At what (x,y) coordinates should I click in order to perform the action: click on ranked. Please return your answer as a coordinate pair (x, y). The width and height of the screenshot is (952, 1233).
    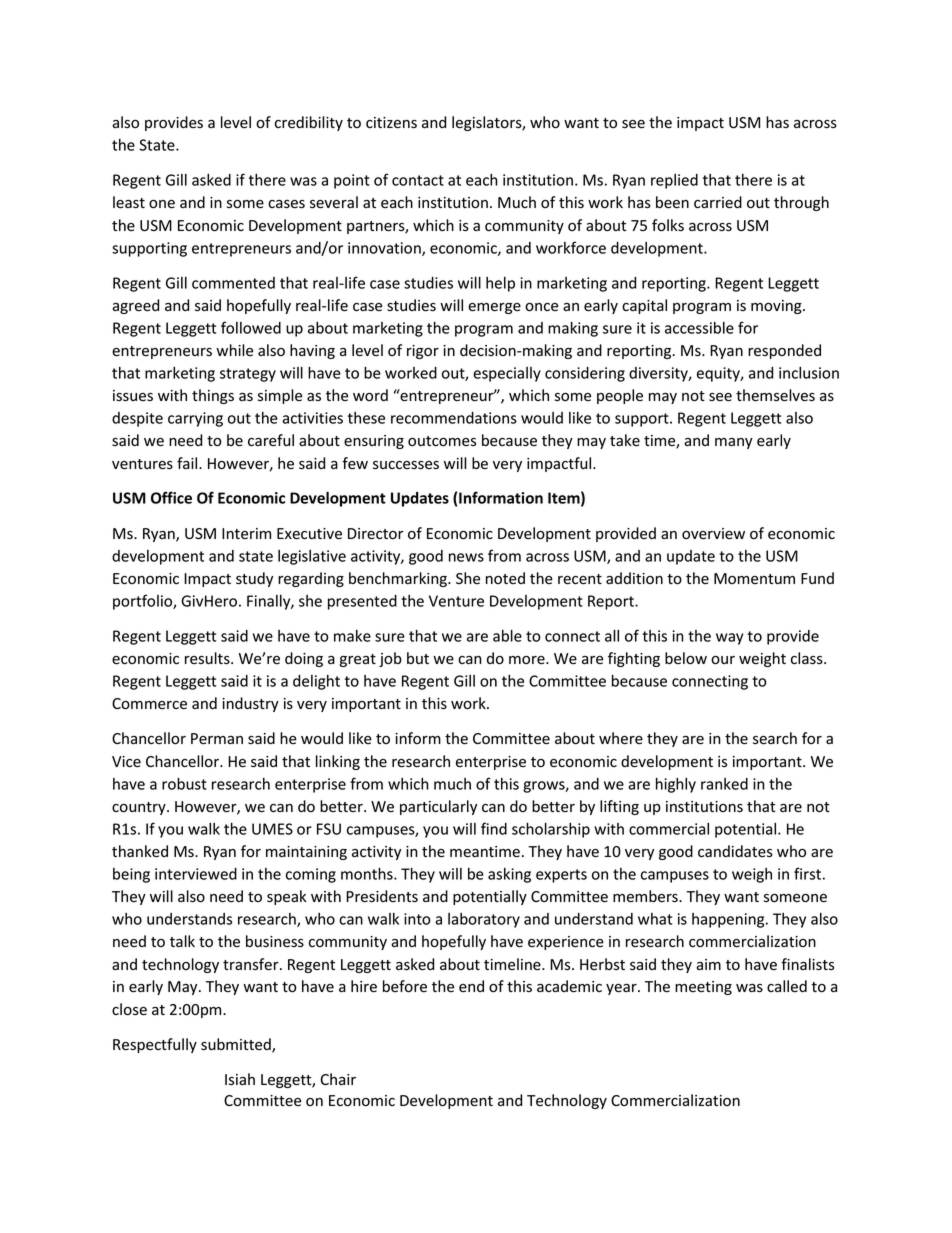
    Looking at the image, I should click on (724, 784).
